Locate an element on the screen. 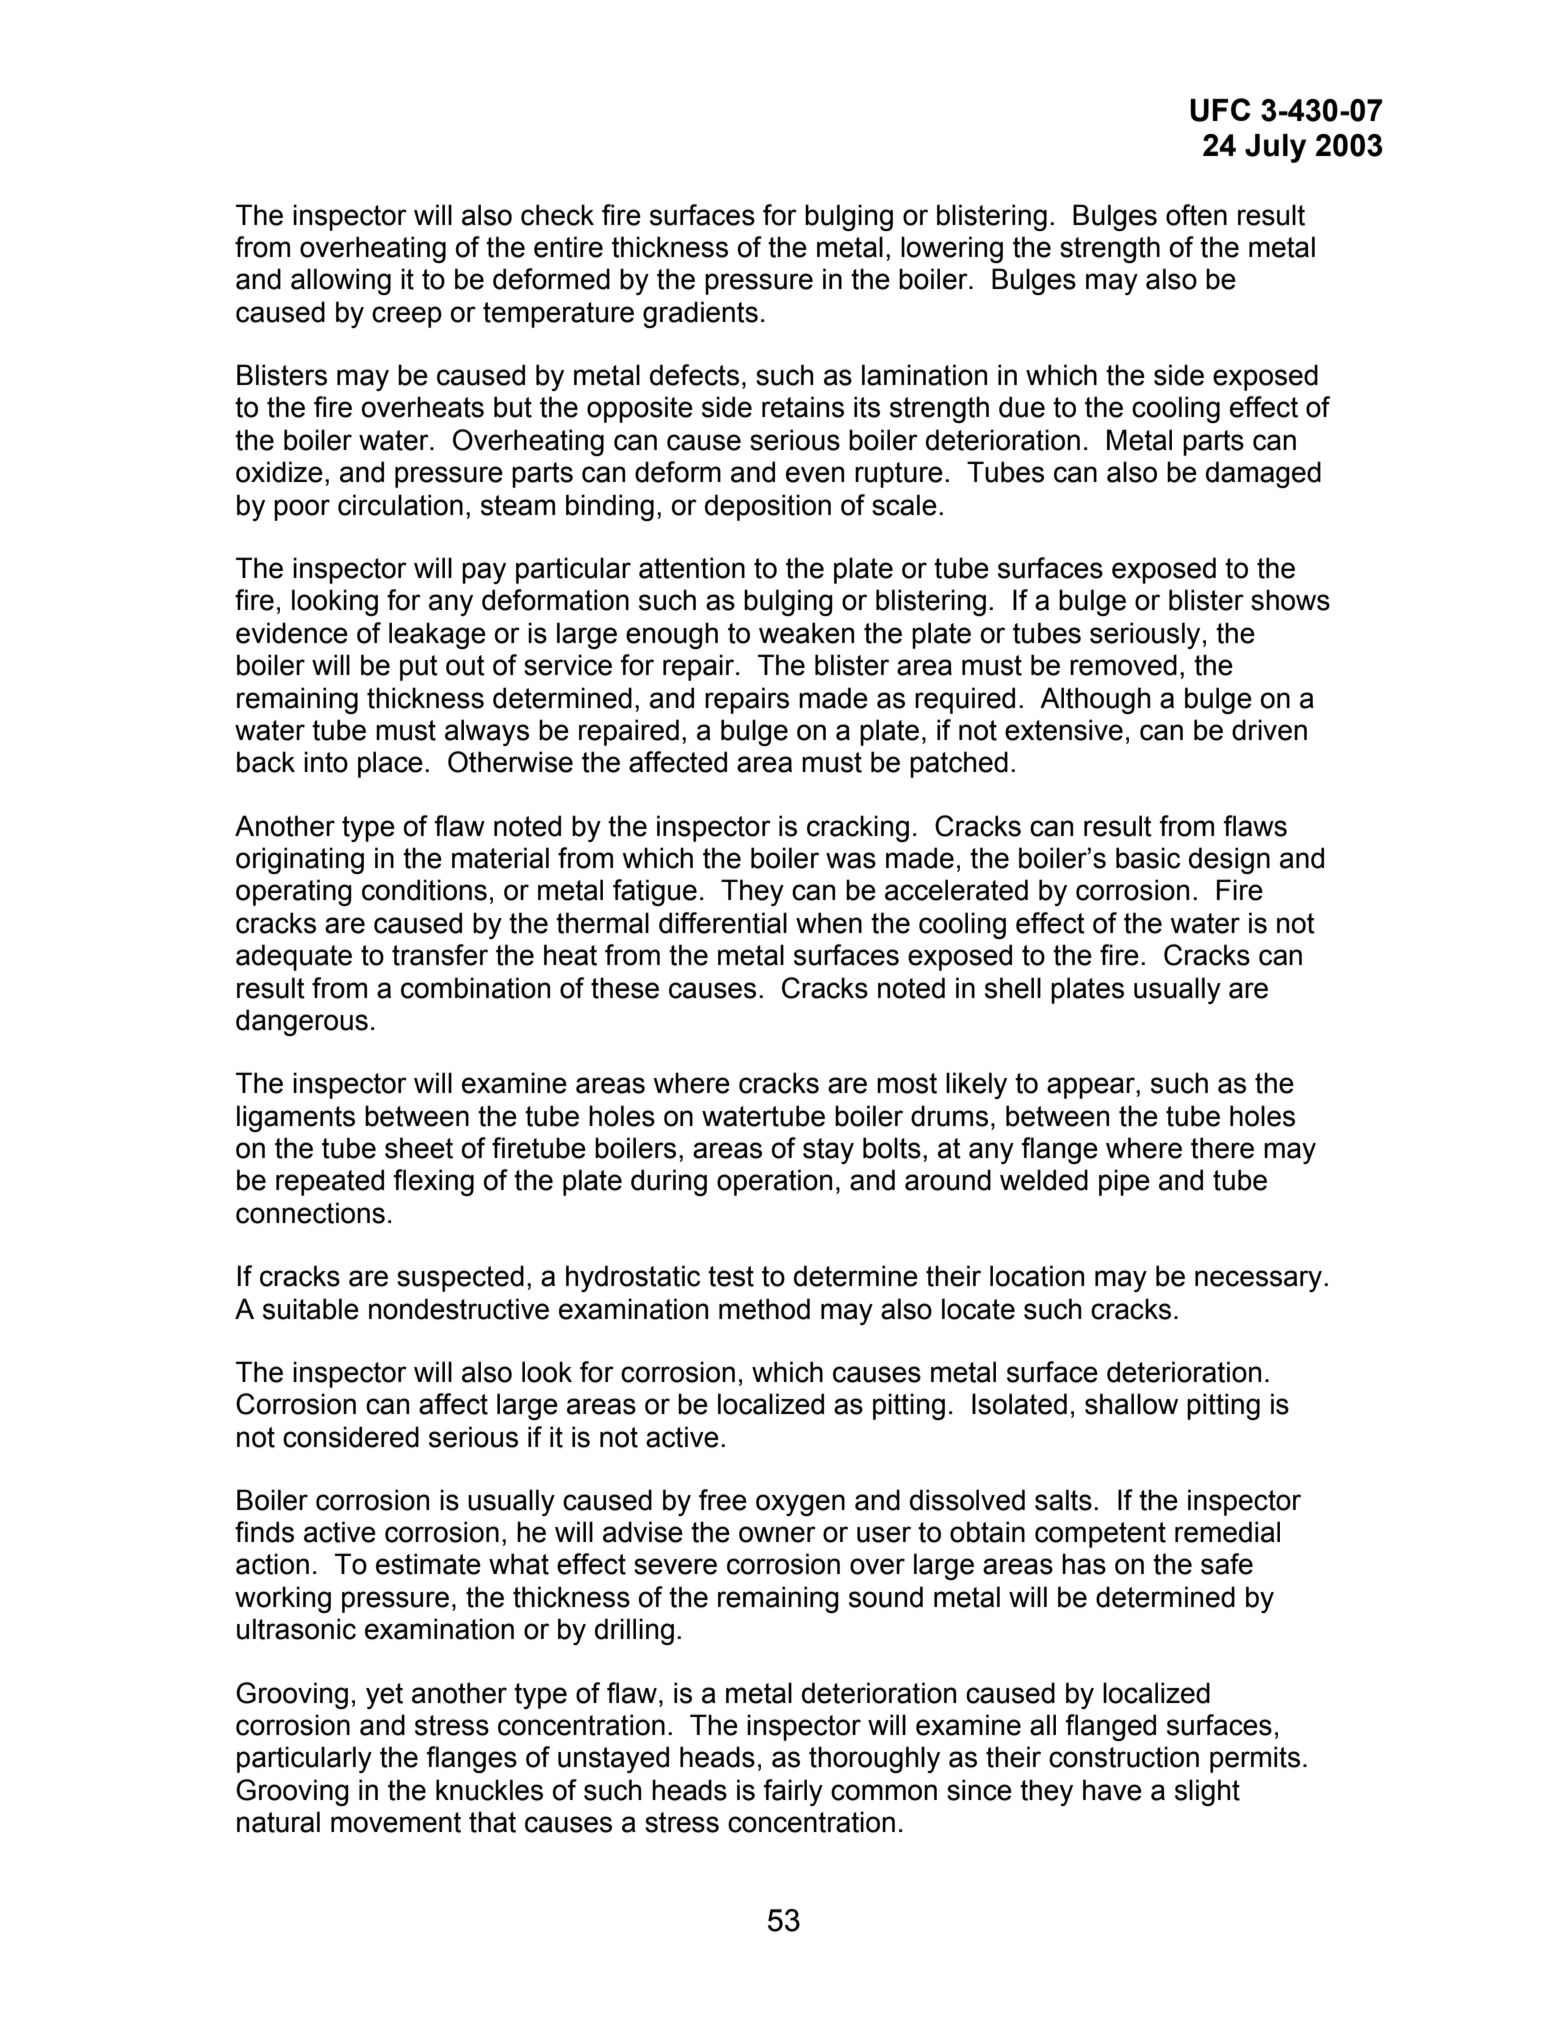  pipe is located at coordinates (1124, 1182).
